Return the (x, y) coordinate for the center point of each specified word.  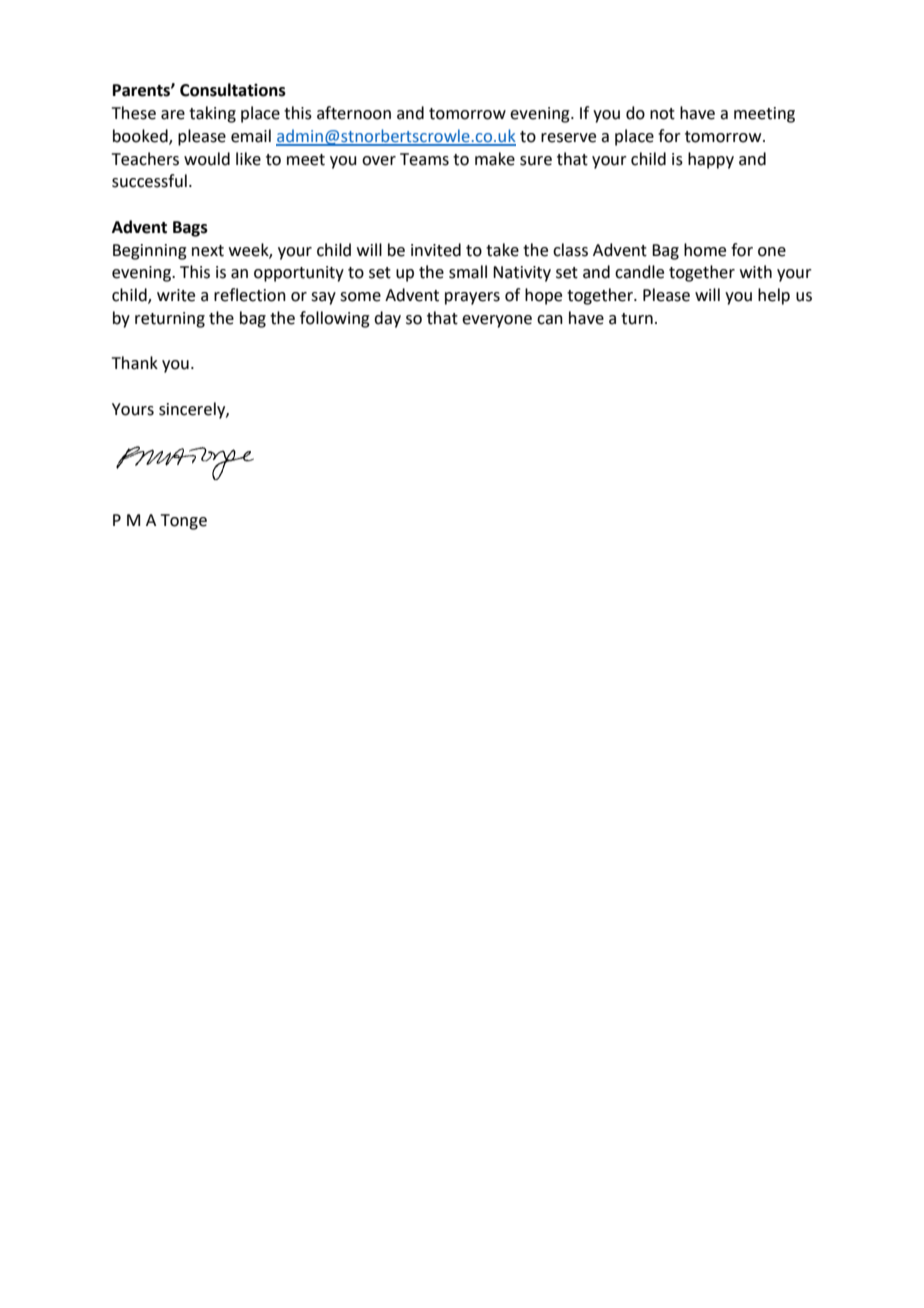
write (176, 295)
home (705, 250)
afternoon (354, 113)
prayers (472, 298)
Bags (190, 229)
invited (436, 250)
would (207, 159)
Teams (424, 159)
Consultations (233, 90)
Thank (135, 363)
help (774, 296)
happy (711, 160)
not (662, 114)
